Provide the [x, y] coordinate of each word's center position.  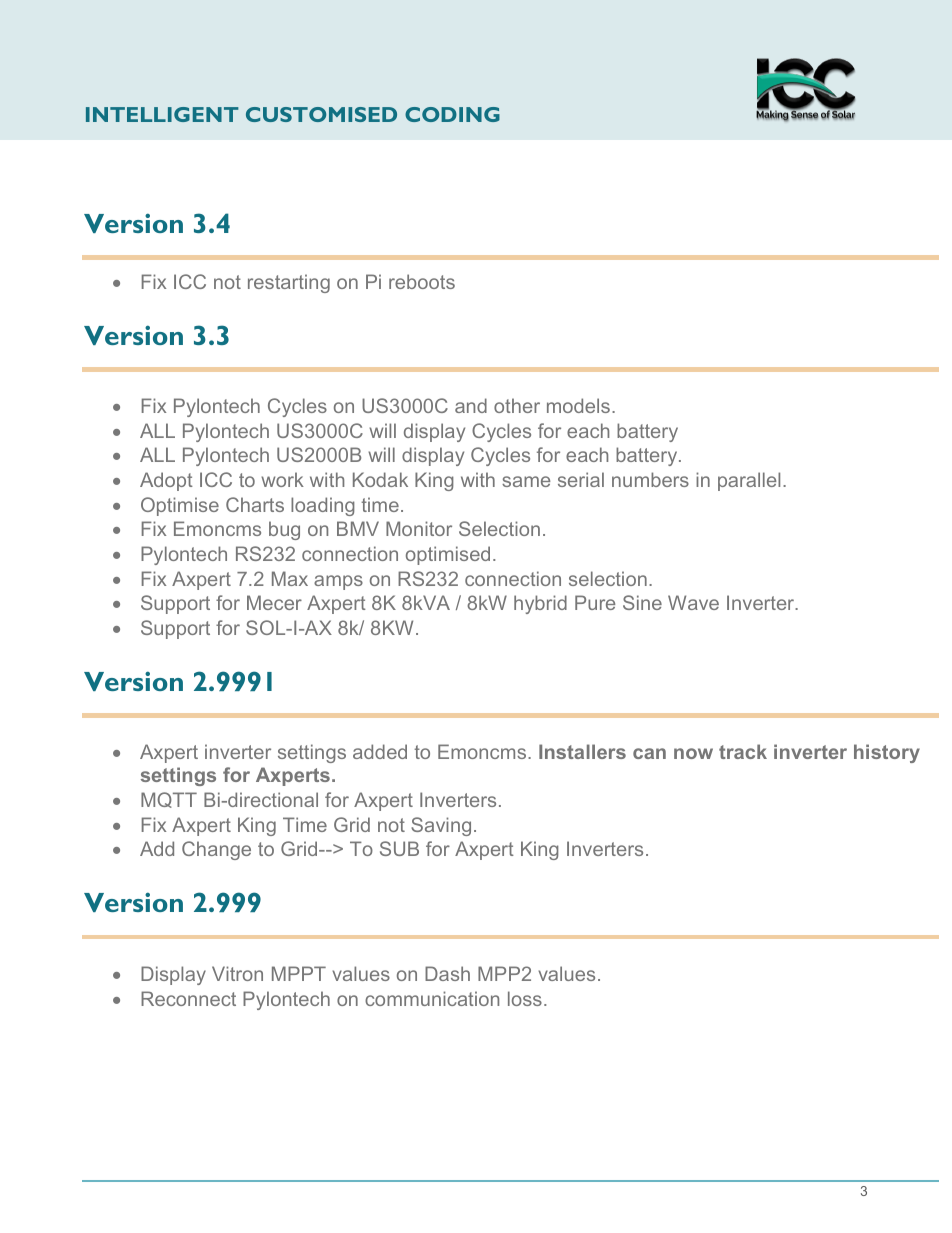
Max [290, 578]
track [743, 751]
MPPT [299, 973]
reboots [422, 281]
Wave [693, 602]
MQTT [169, 800]
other [517, 405]
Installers [582, 751]
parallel [749, 481]
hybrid [540, 604]
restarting [289, 283]
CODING [452, 114]
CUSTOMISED [321, 114]
